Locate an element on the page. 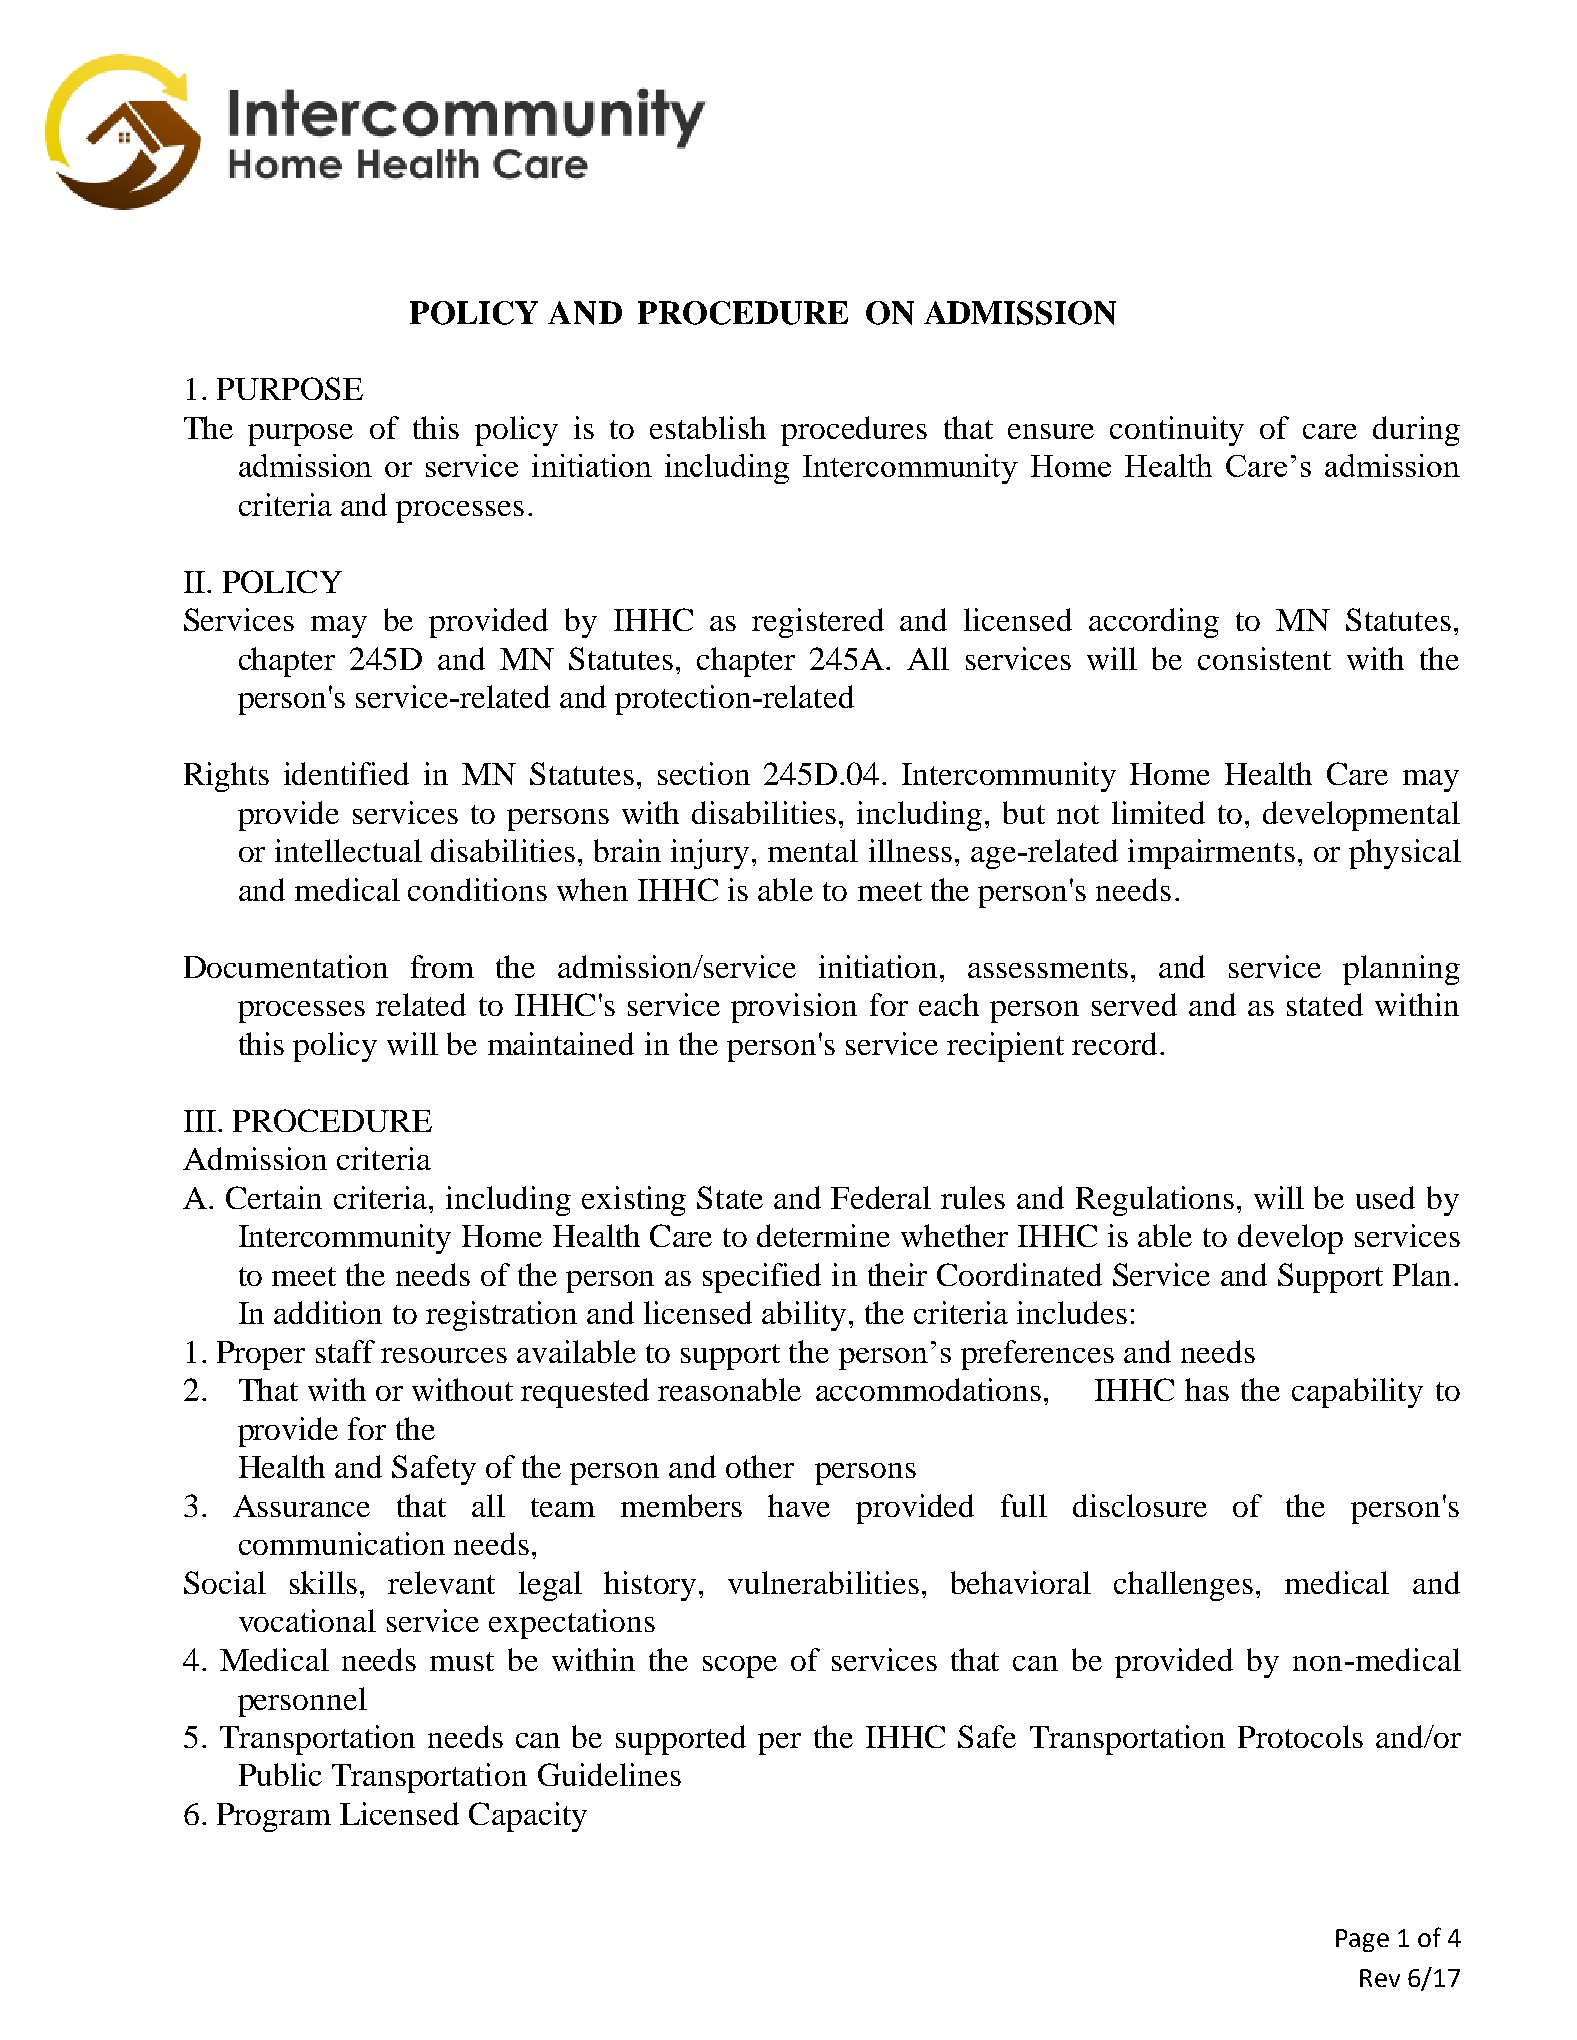 The width and height of the document is (1577, 2040). Program is located at coordinates (274, 1817).
